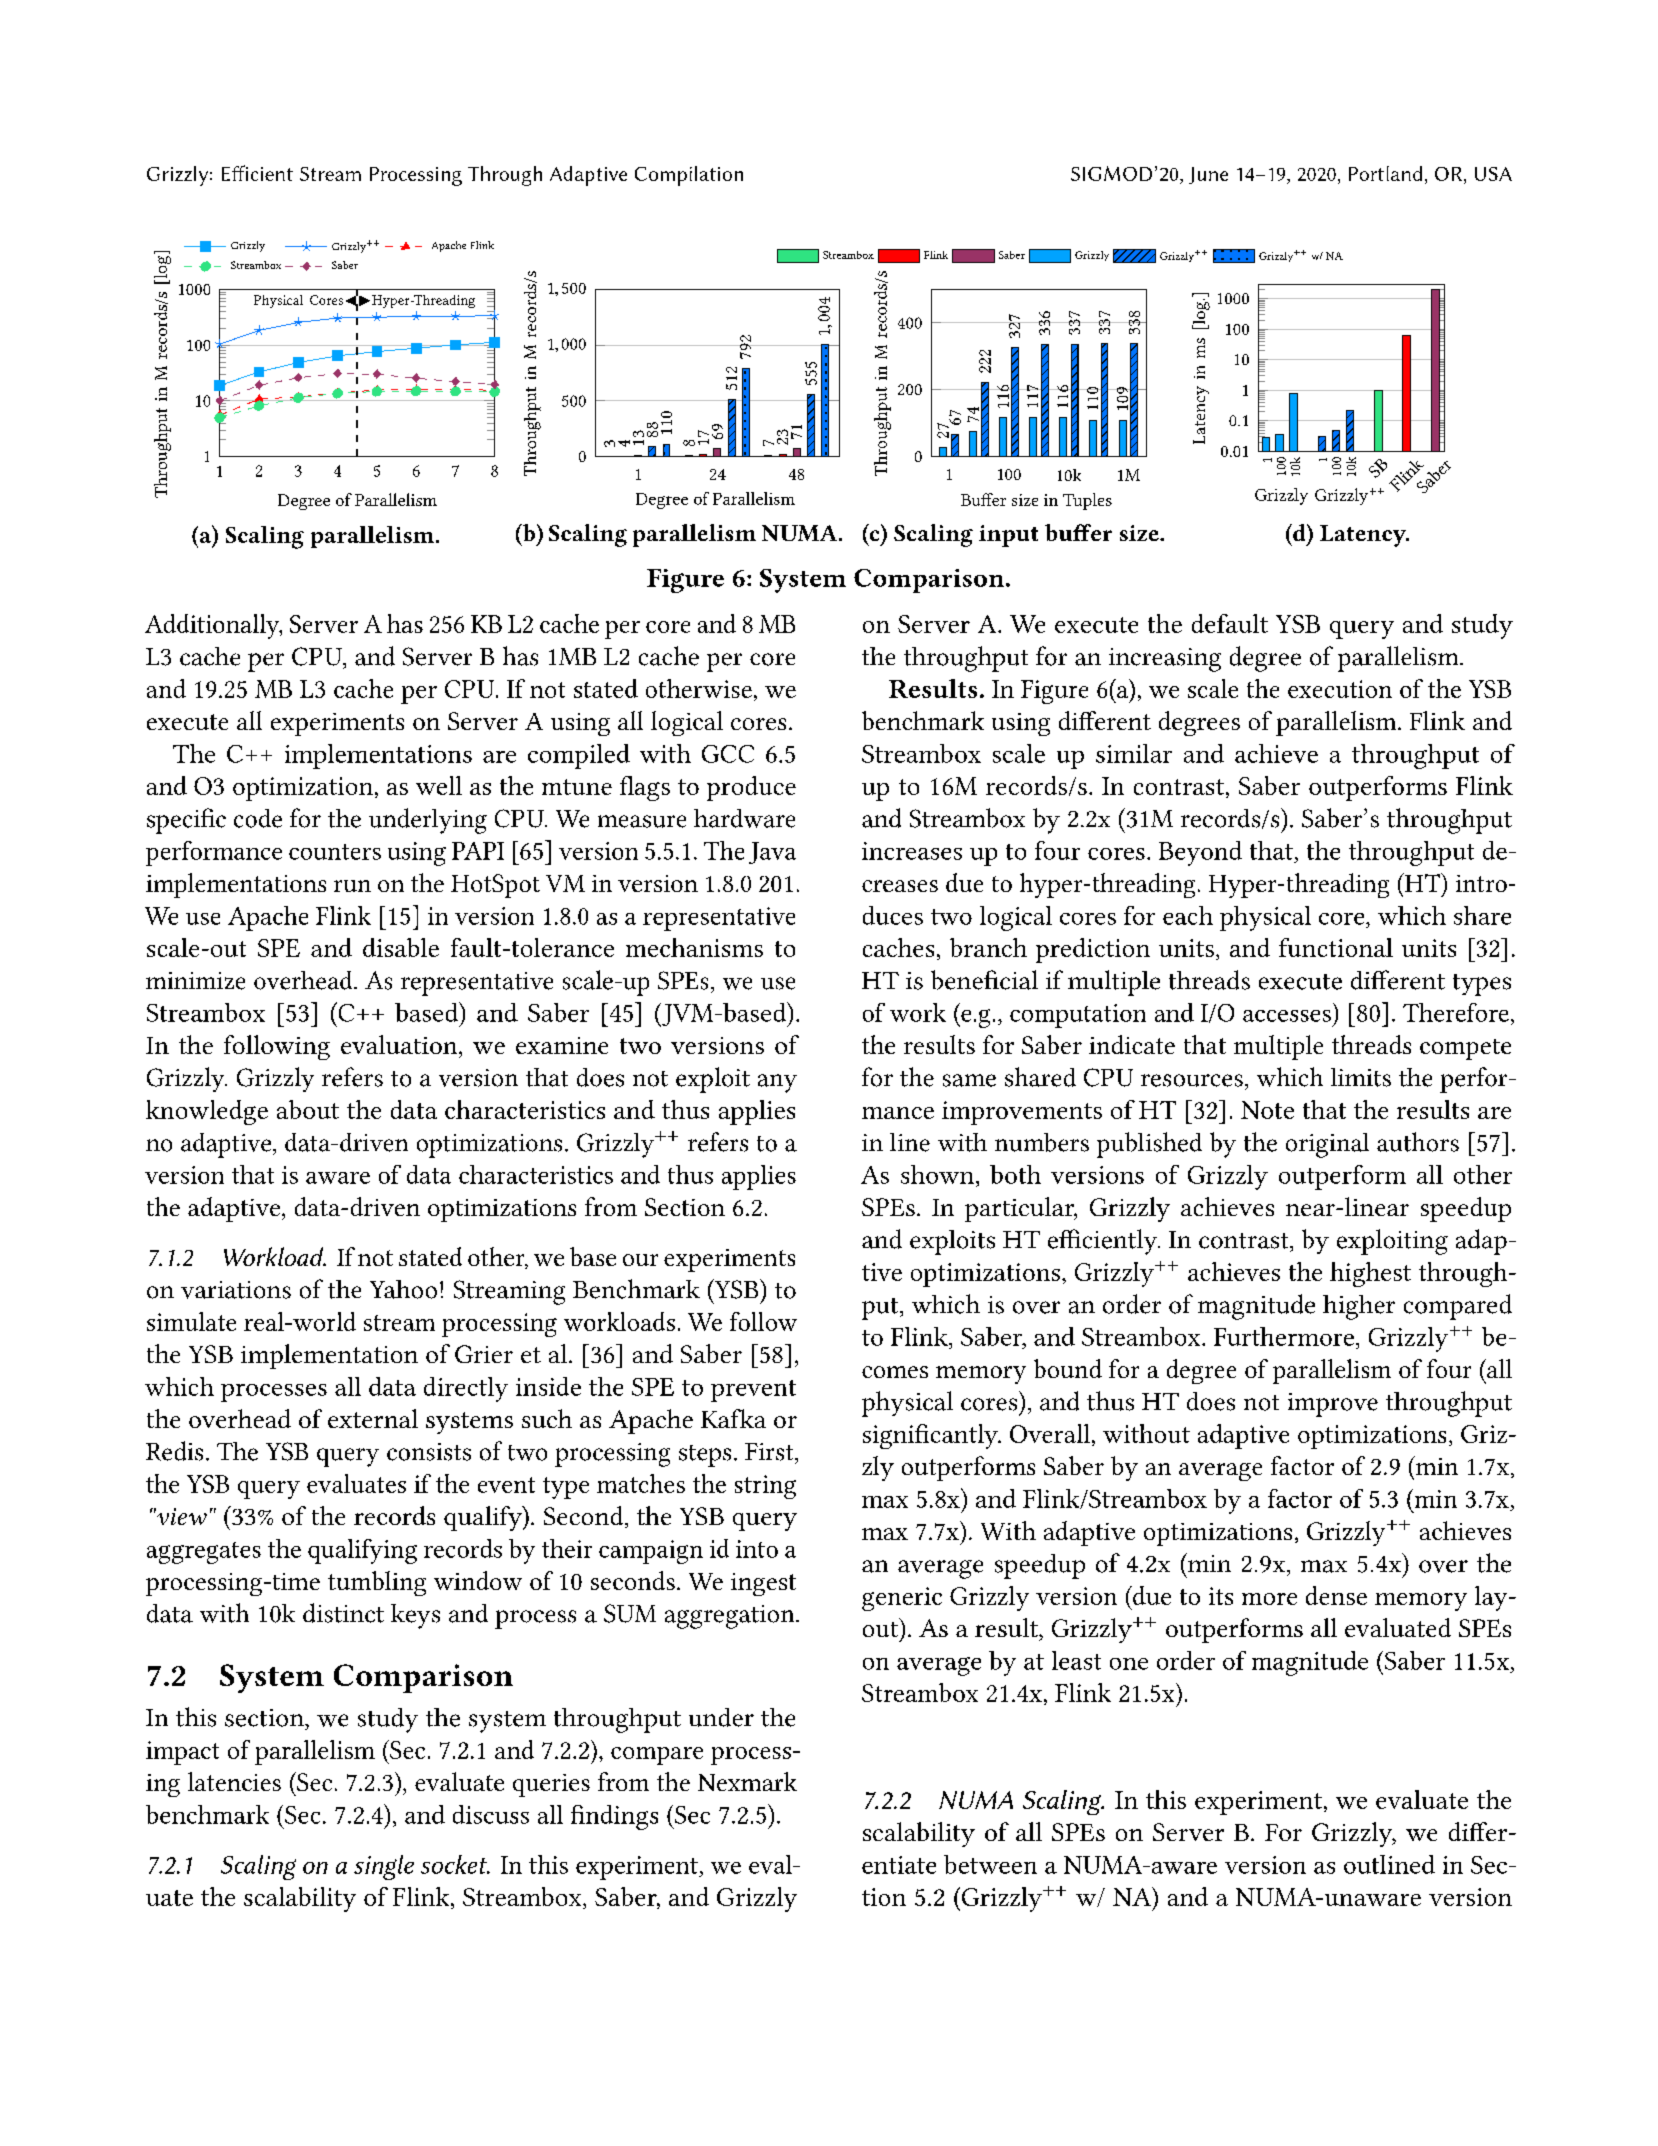  Describe the element at coordinates (1008, 536) in the screenshot. I see `input` at that location.
